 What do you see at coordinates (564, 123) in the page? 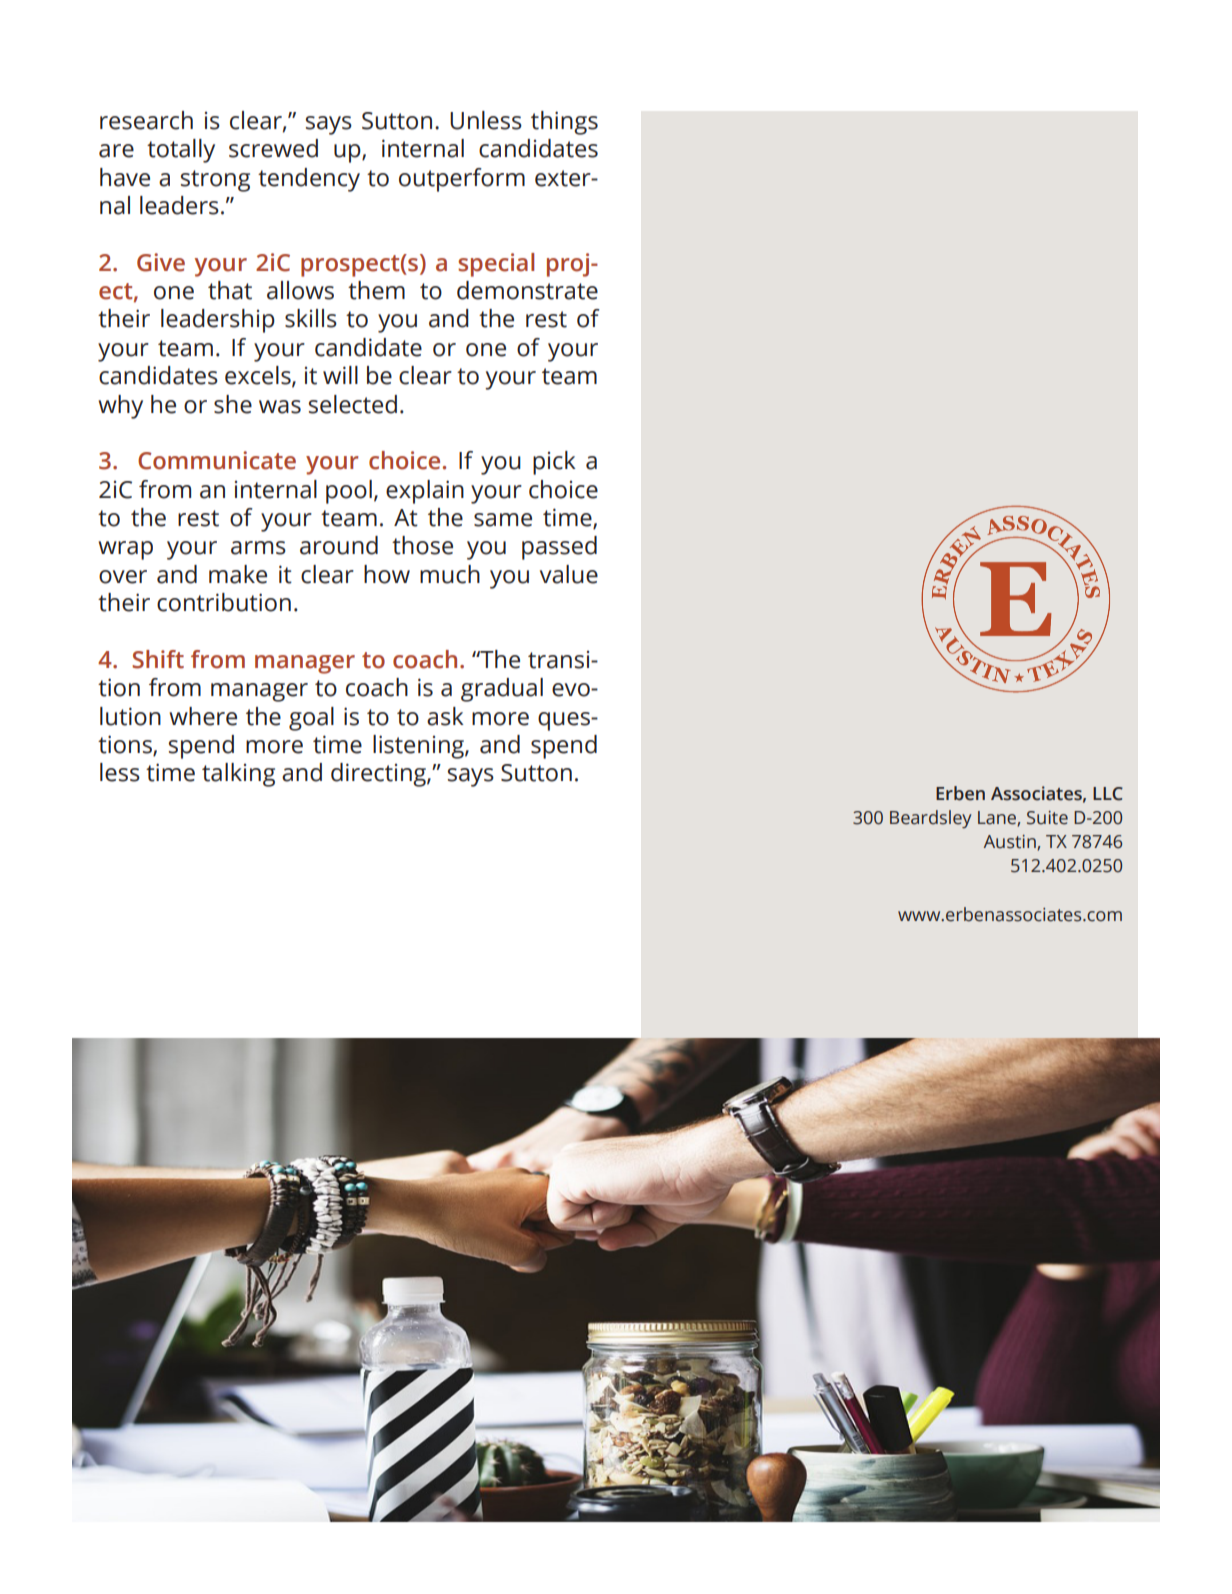
I see `things` at bounding box center [564, 123].
